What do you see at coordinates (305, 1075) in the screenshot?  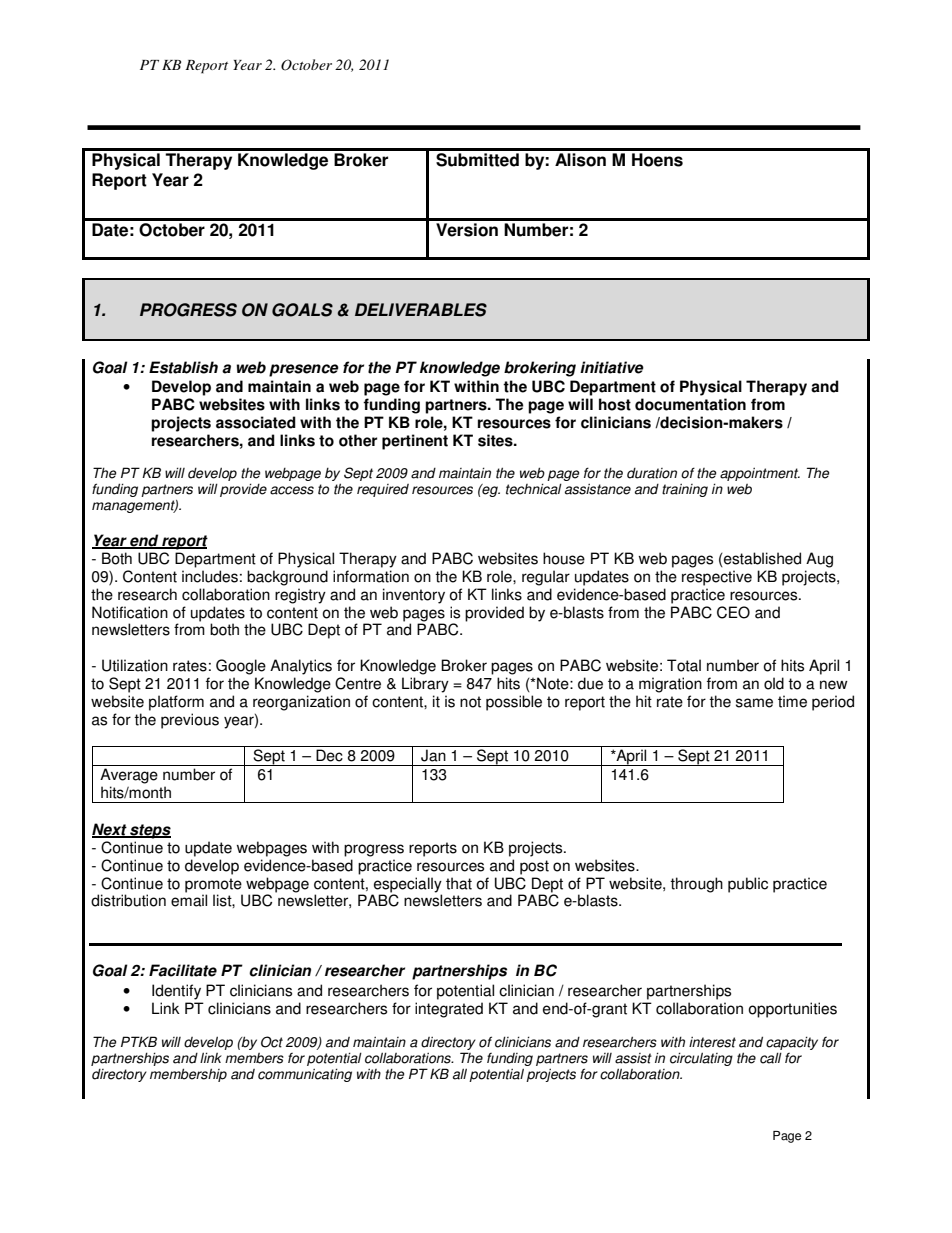 I see `communicating` at bounding box center [305, 1075].
